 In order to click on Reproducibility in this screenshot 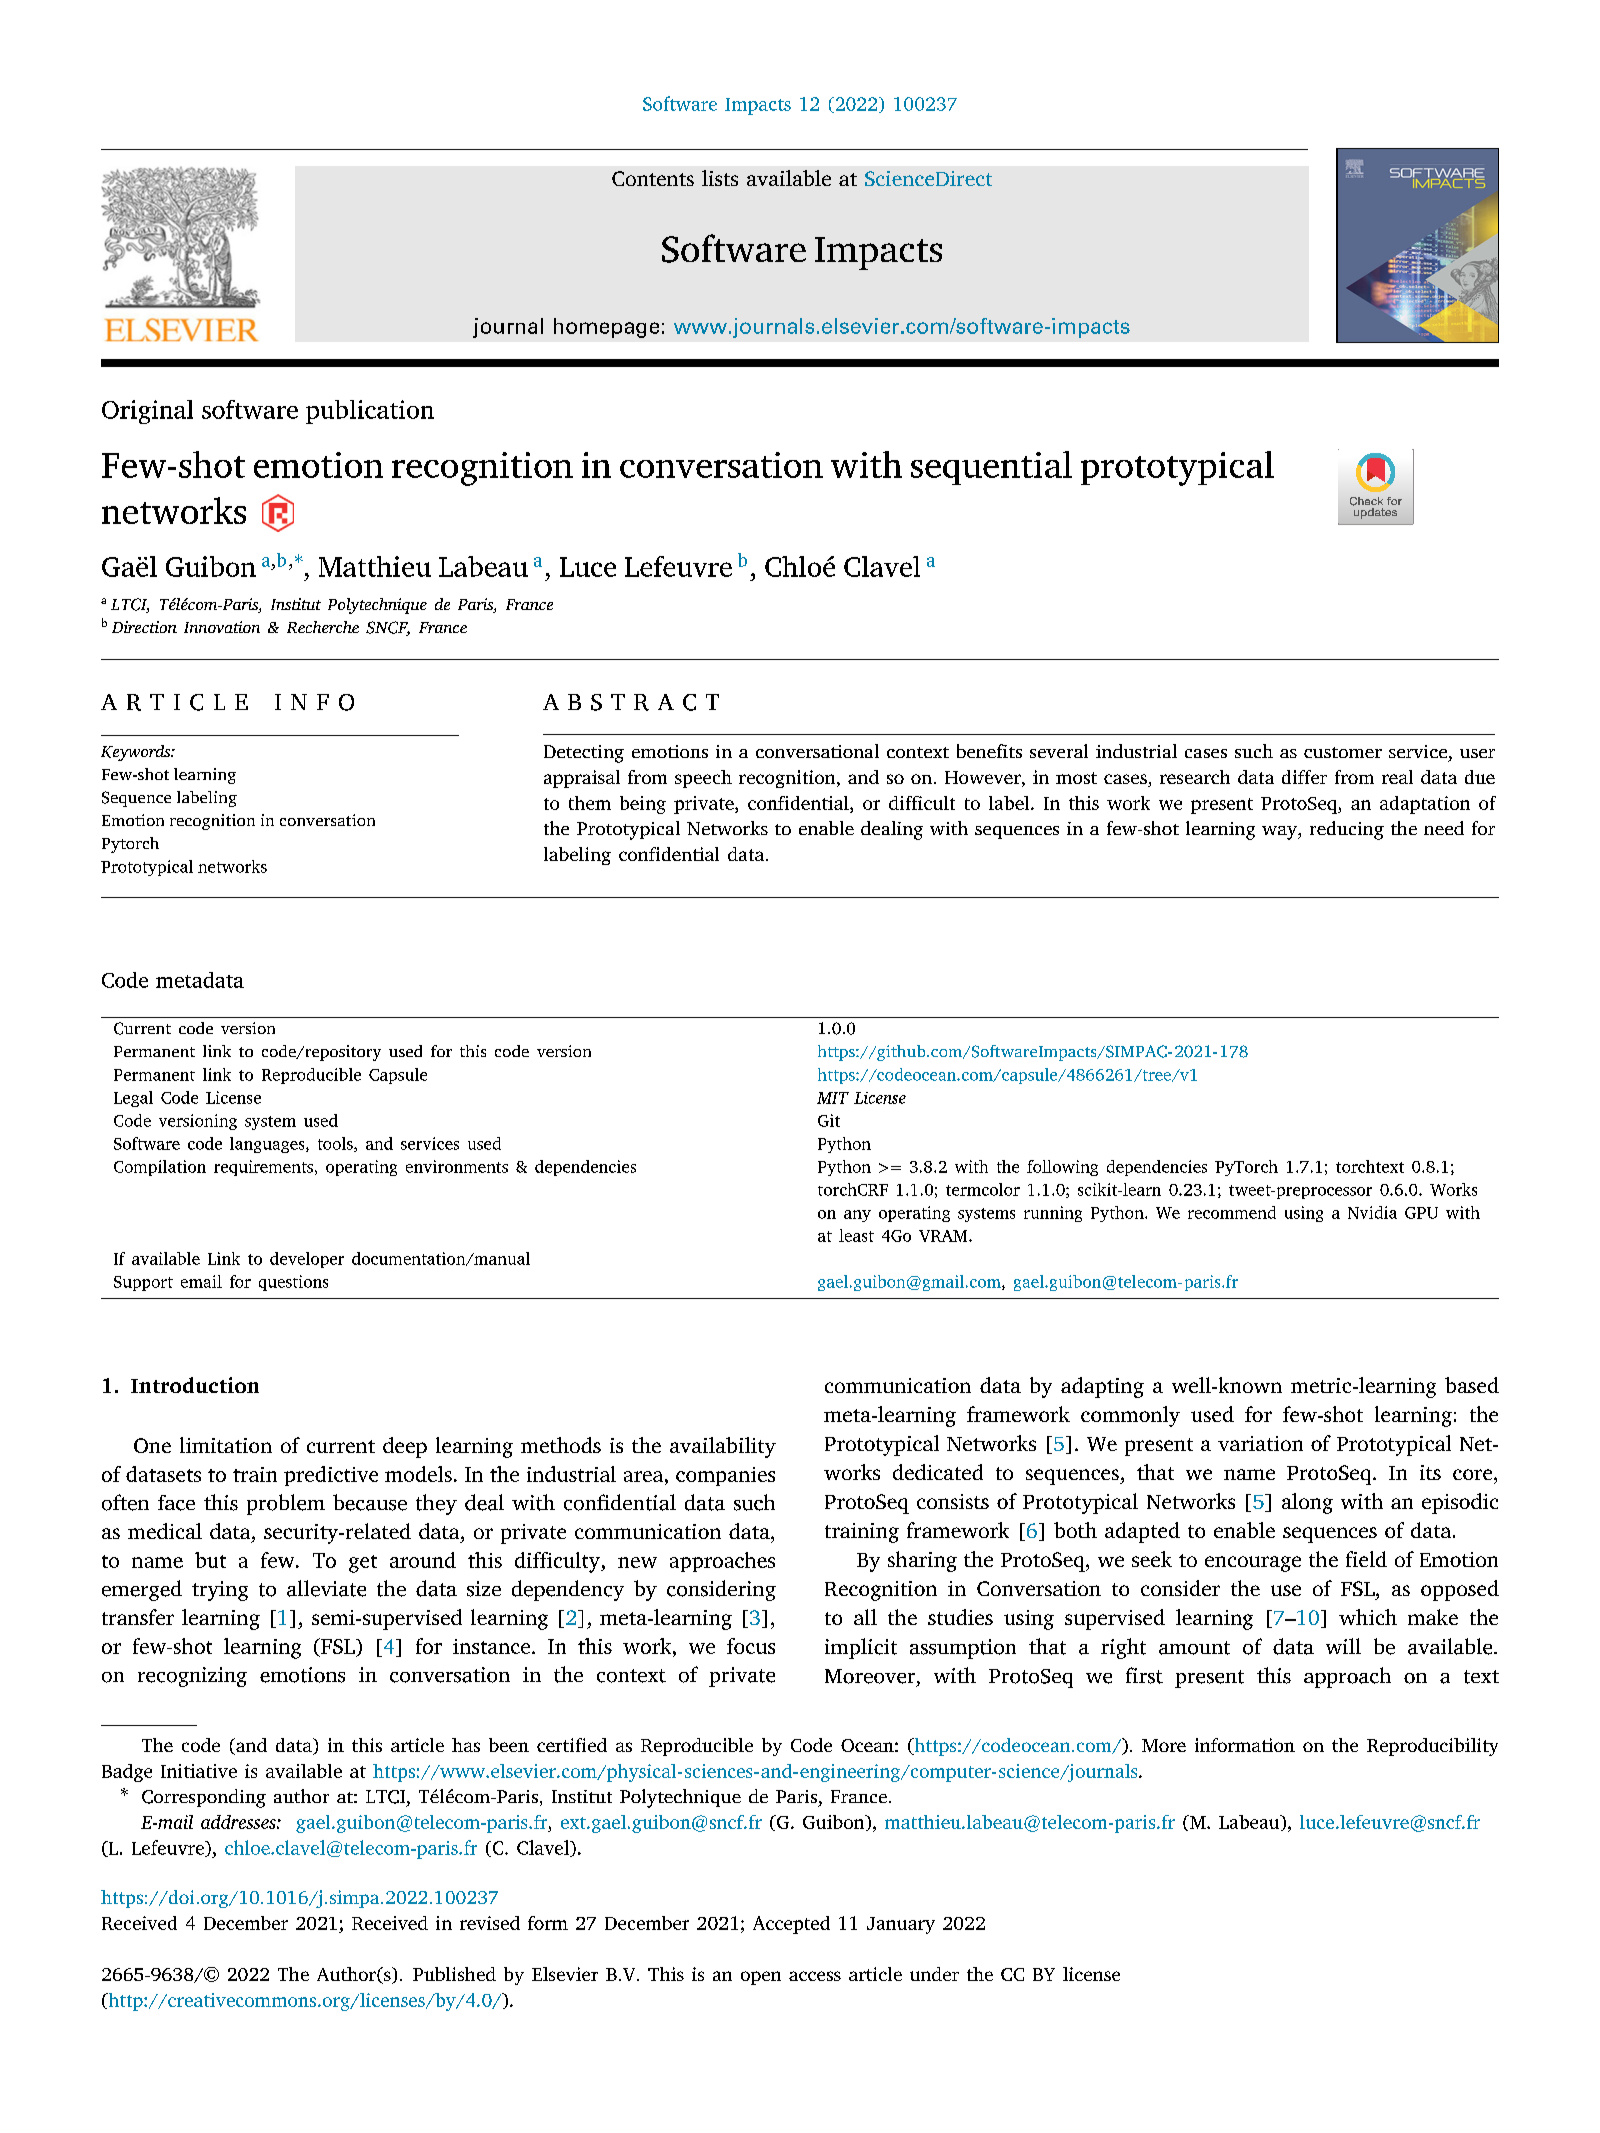, I will do `click(1432, 1747)`.
